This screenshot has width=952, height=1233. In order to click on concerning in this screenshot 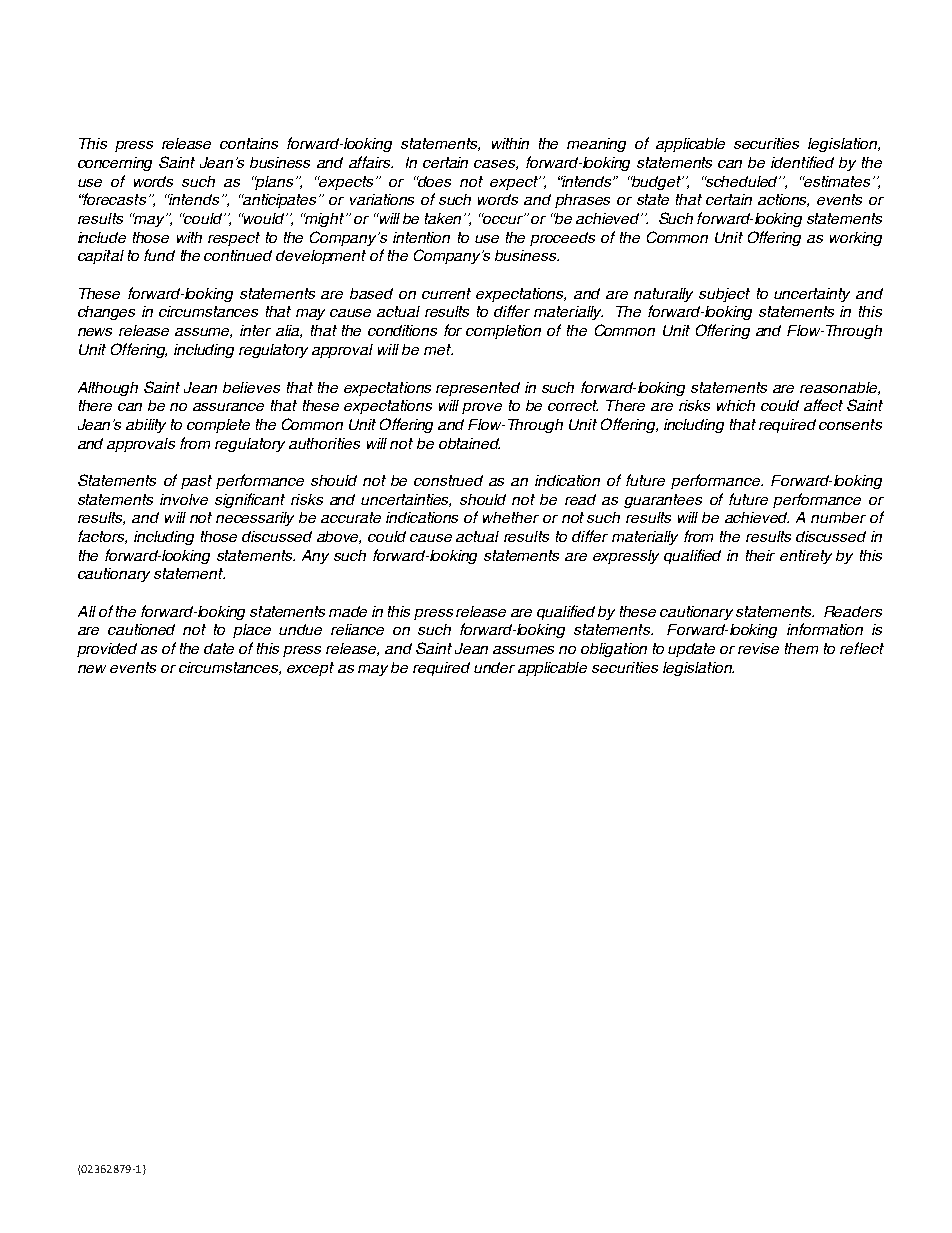, I will do `click(115, 164)`.
